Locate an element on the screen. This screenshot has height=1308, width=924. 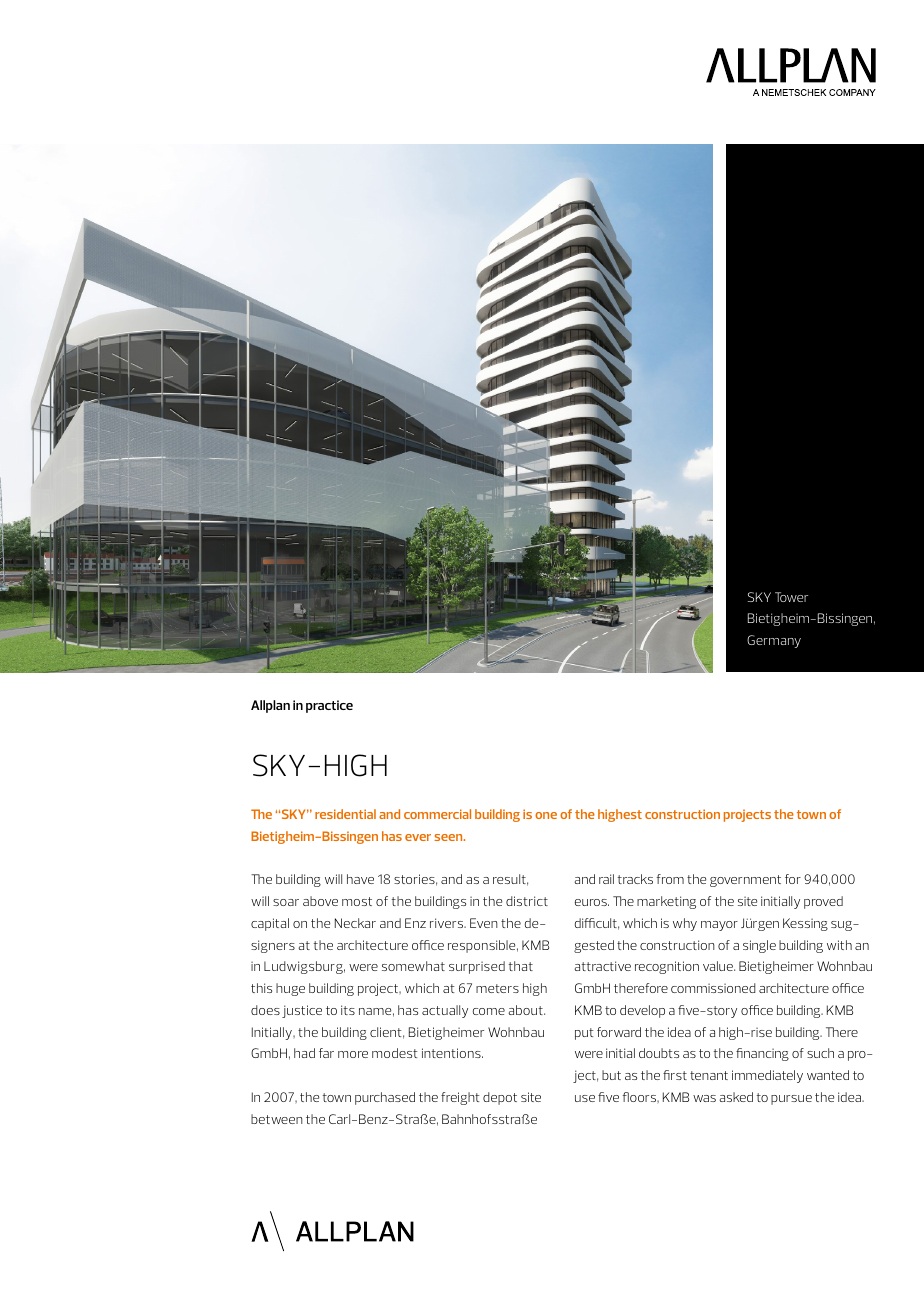
rail is located at coordinates (606, 879).
